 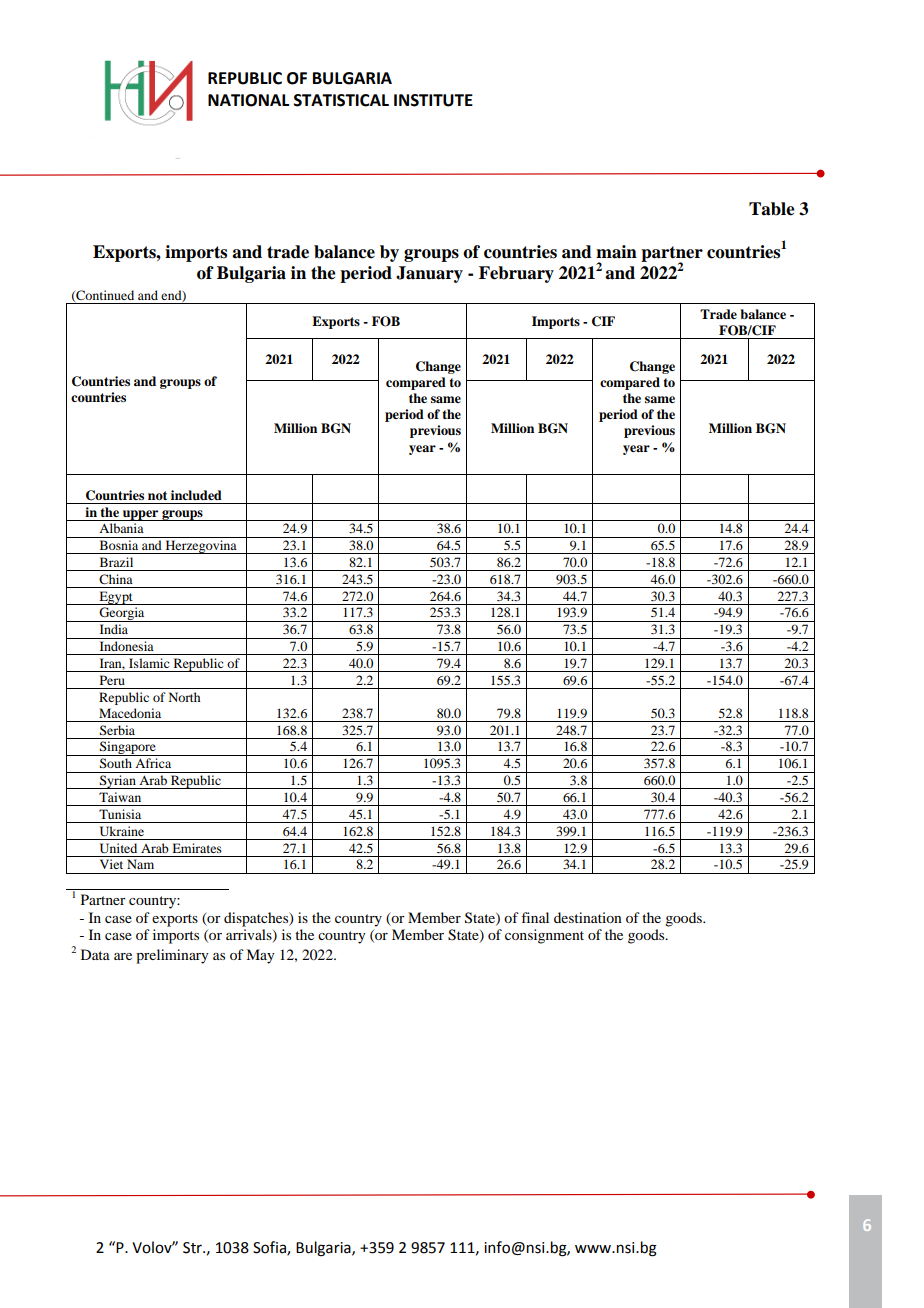 What do you see at coordinates (588, 917) in the screenshot?
I see `destination` at bounding box center [588, 917].
